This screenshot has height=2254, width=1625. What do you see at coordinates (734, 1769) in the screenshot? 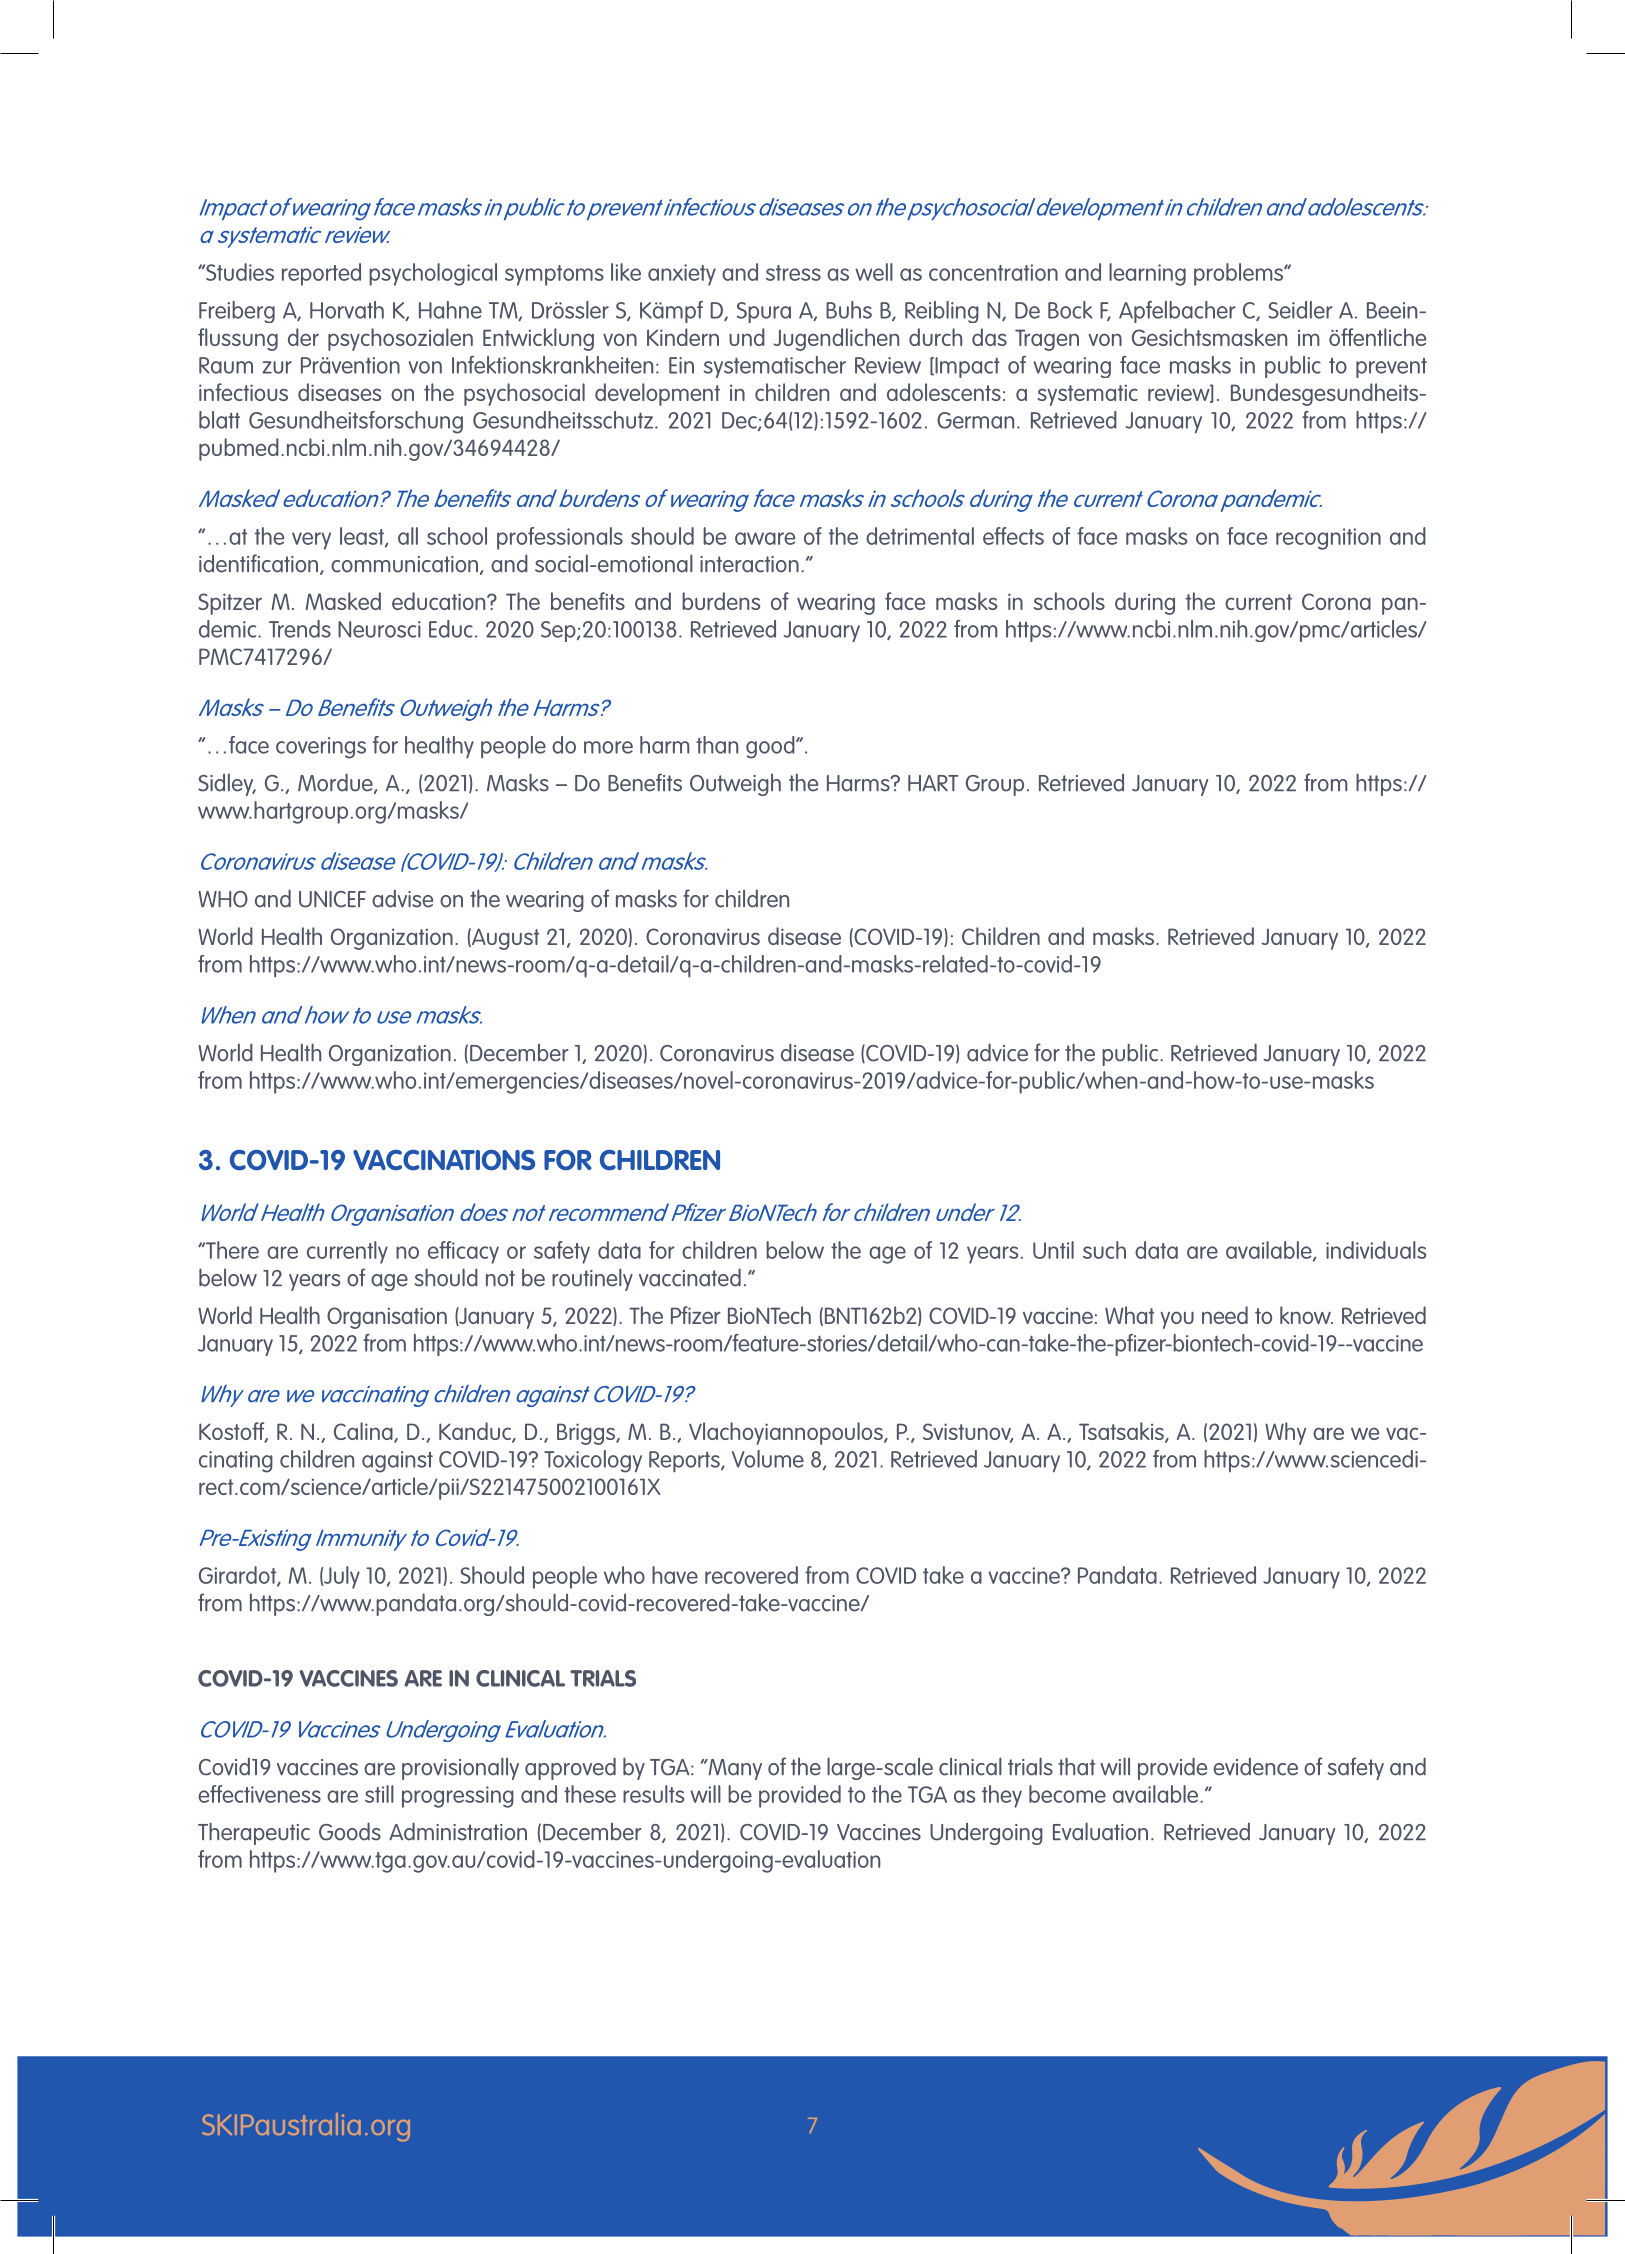
I see `Many` at bounding box center [734, 1769].
